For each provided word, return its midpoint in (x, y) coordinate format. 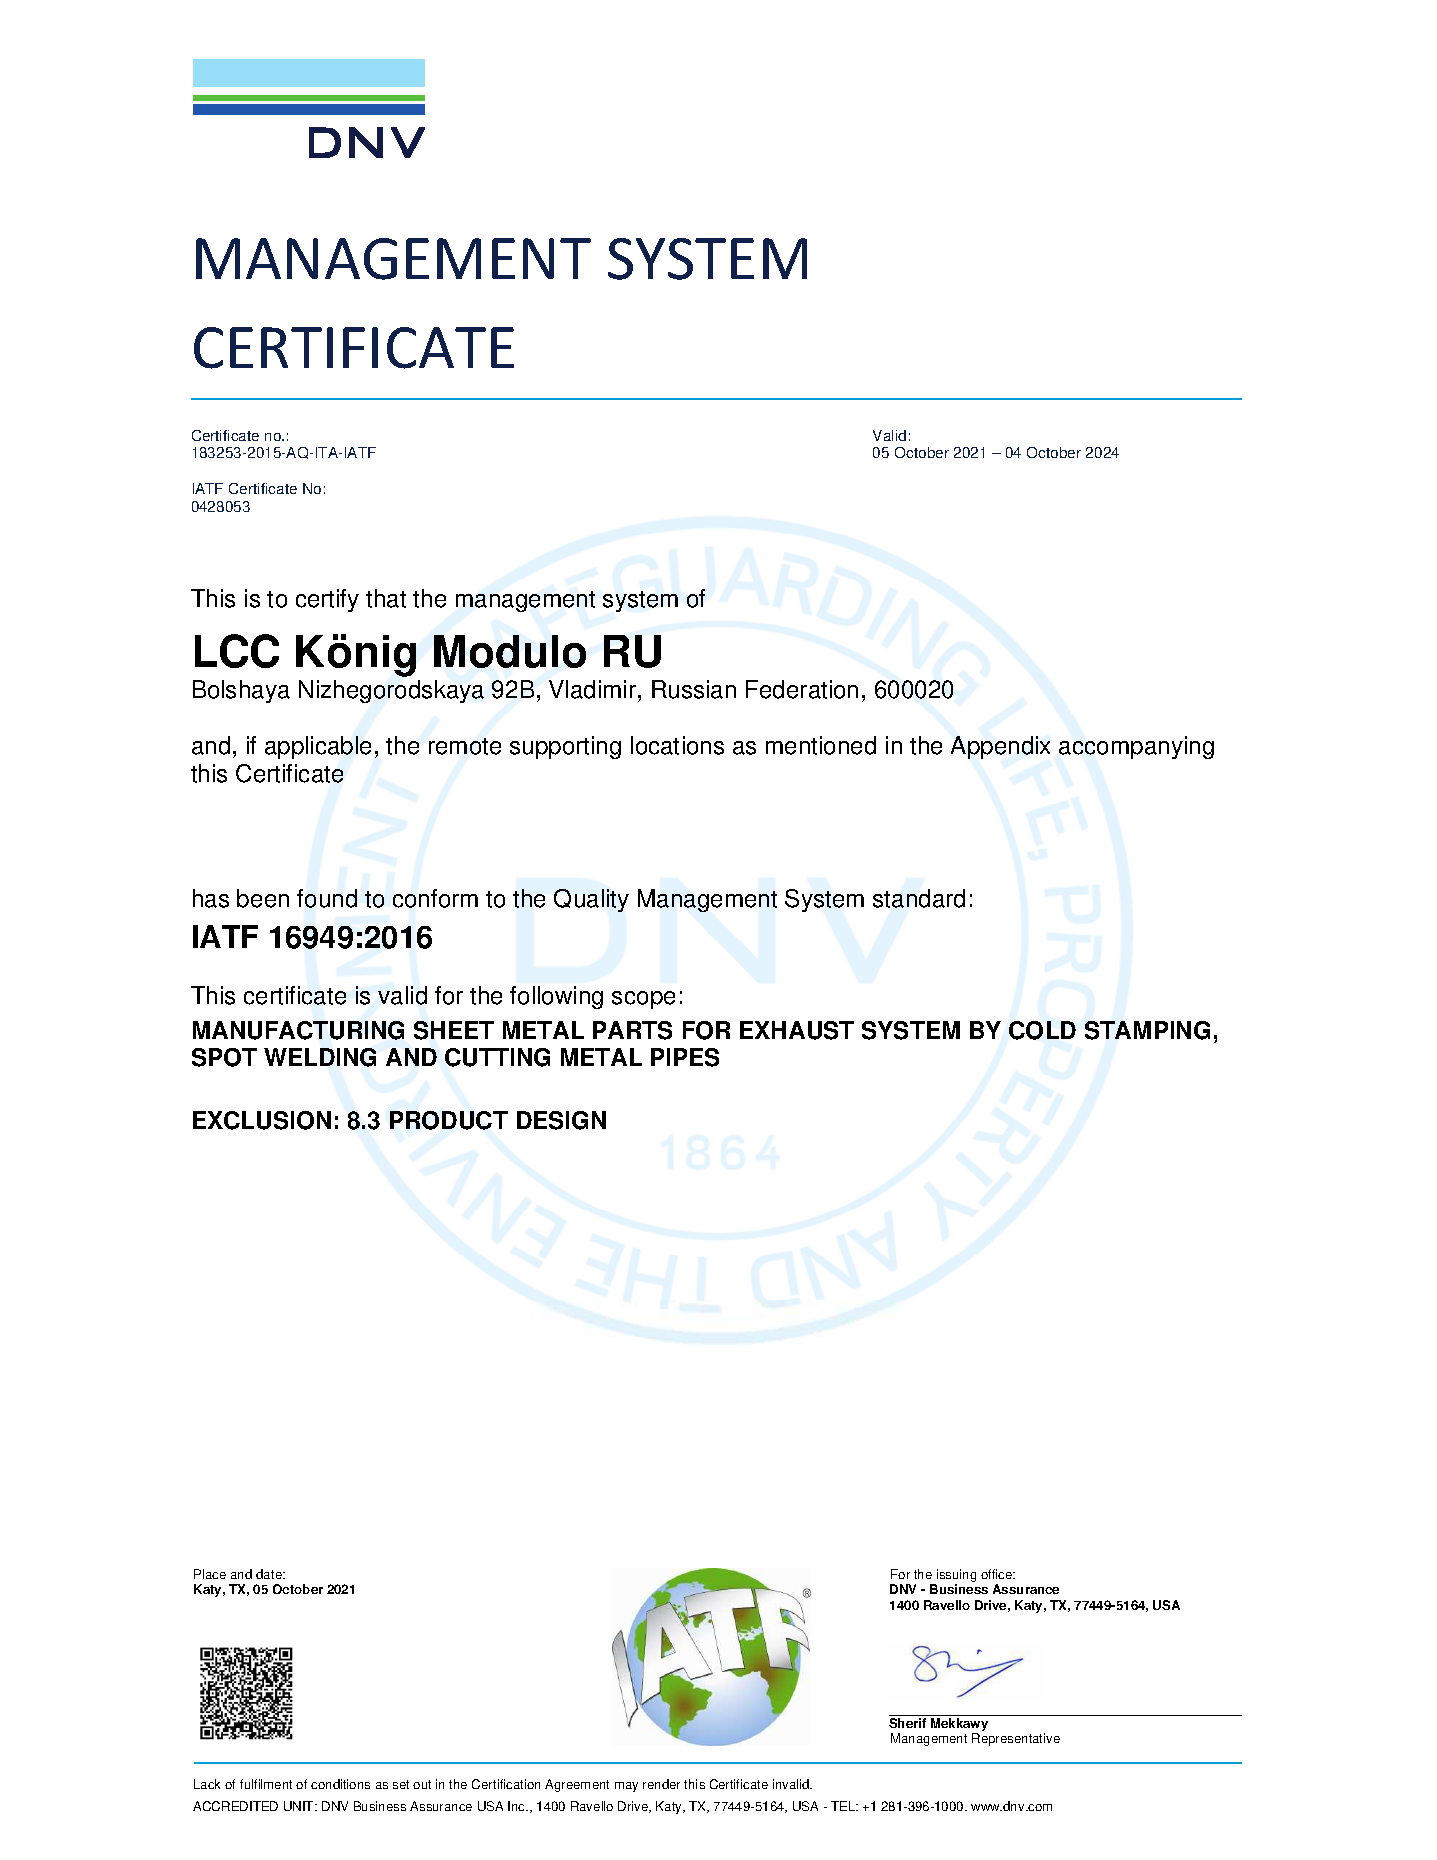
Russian (694, 689)
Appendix (1000, 747)
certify (327, 600)
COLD (1042, 1030)
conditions (340, 1784)
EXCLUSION (262, 1120)
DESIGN (561, 1120)
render (661, 1784)
